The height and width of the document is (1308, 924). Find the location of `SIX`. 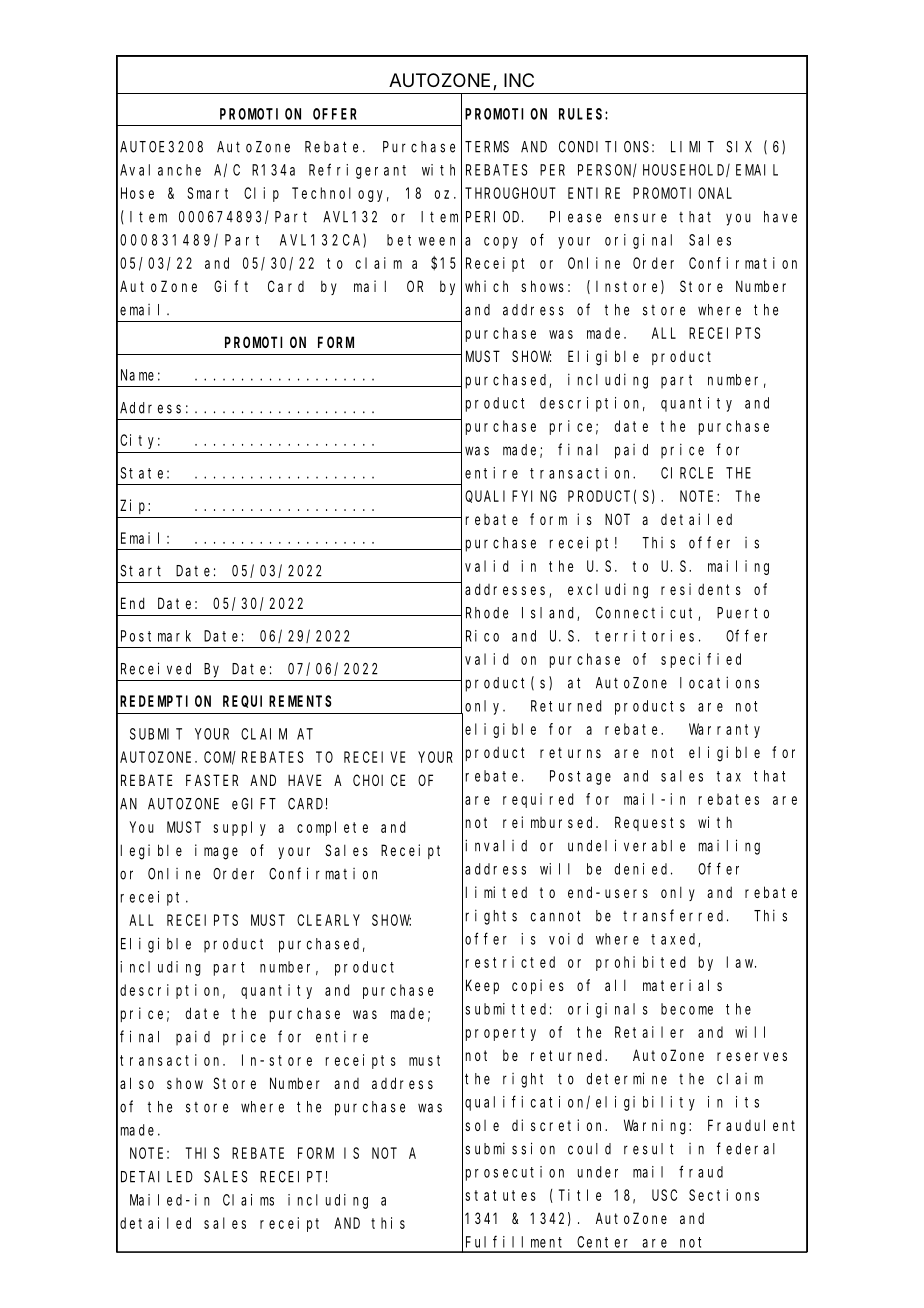

SIX is located at coordinates (739, 147).
